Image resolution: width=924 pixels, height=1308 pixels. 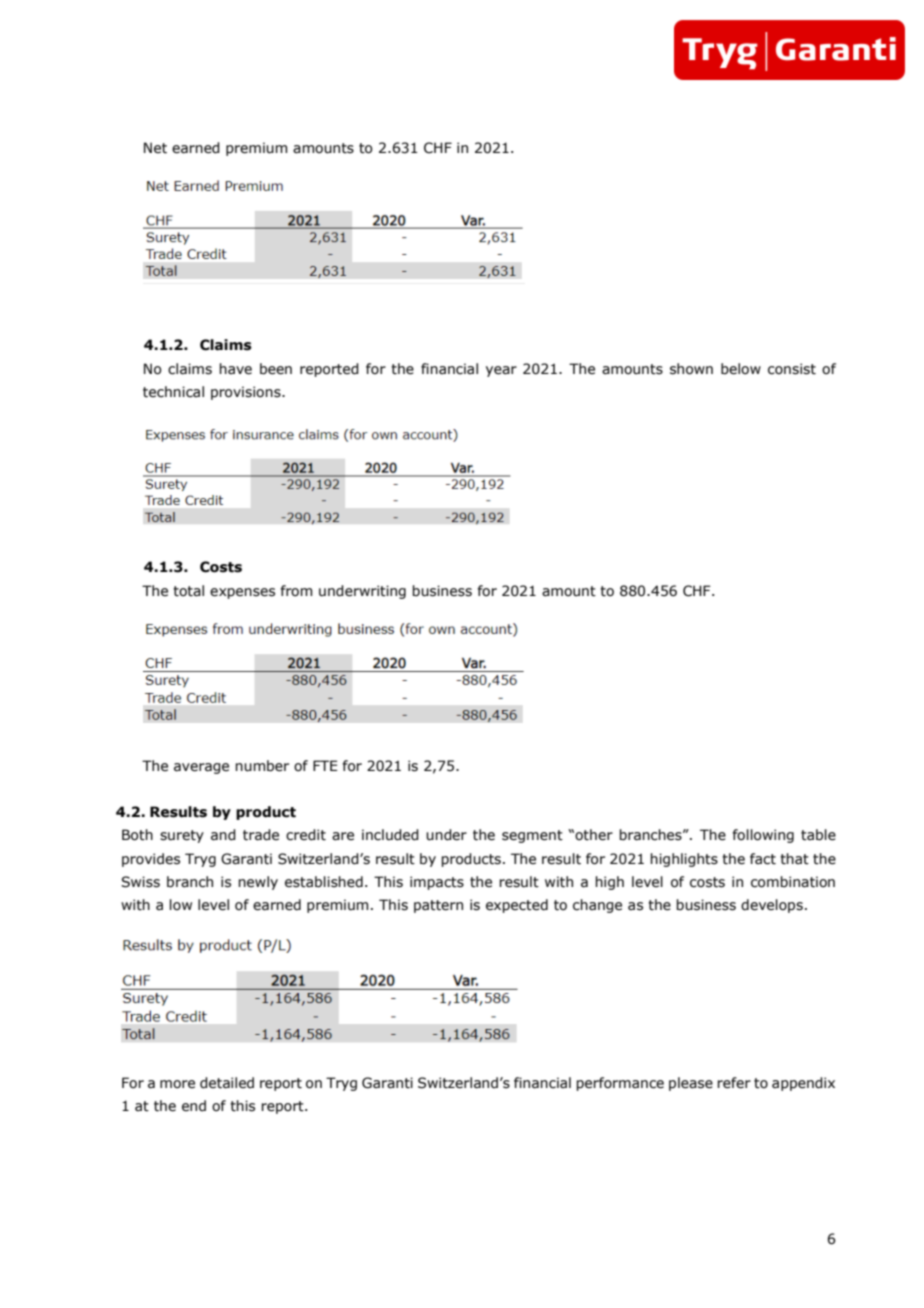 I want to click on from, so click(x=296, y=591).
